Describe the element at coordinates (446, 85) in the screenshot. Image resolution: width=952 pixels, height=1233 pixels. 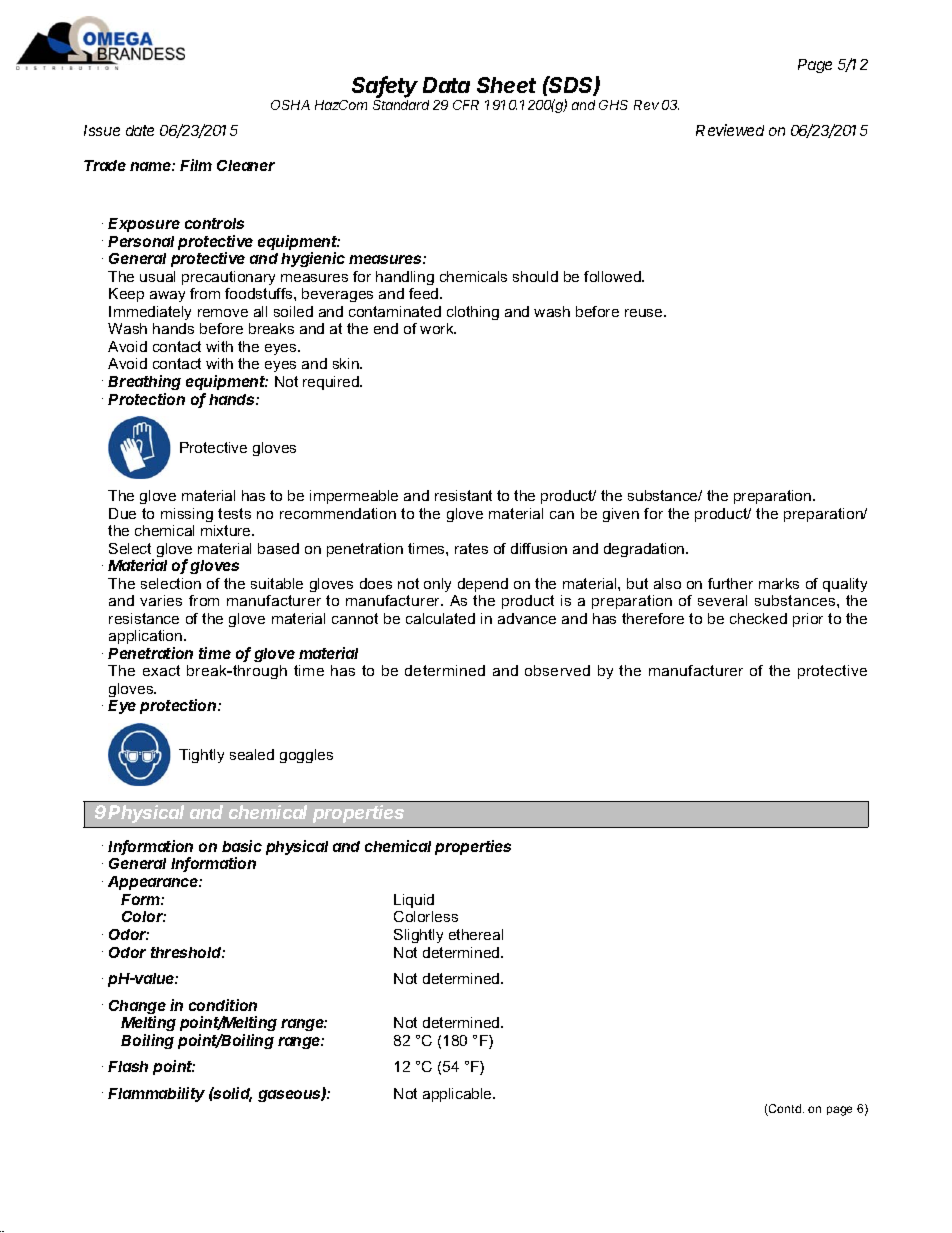
I see `Data` at that location.
